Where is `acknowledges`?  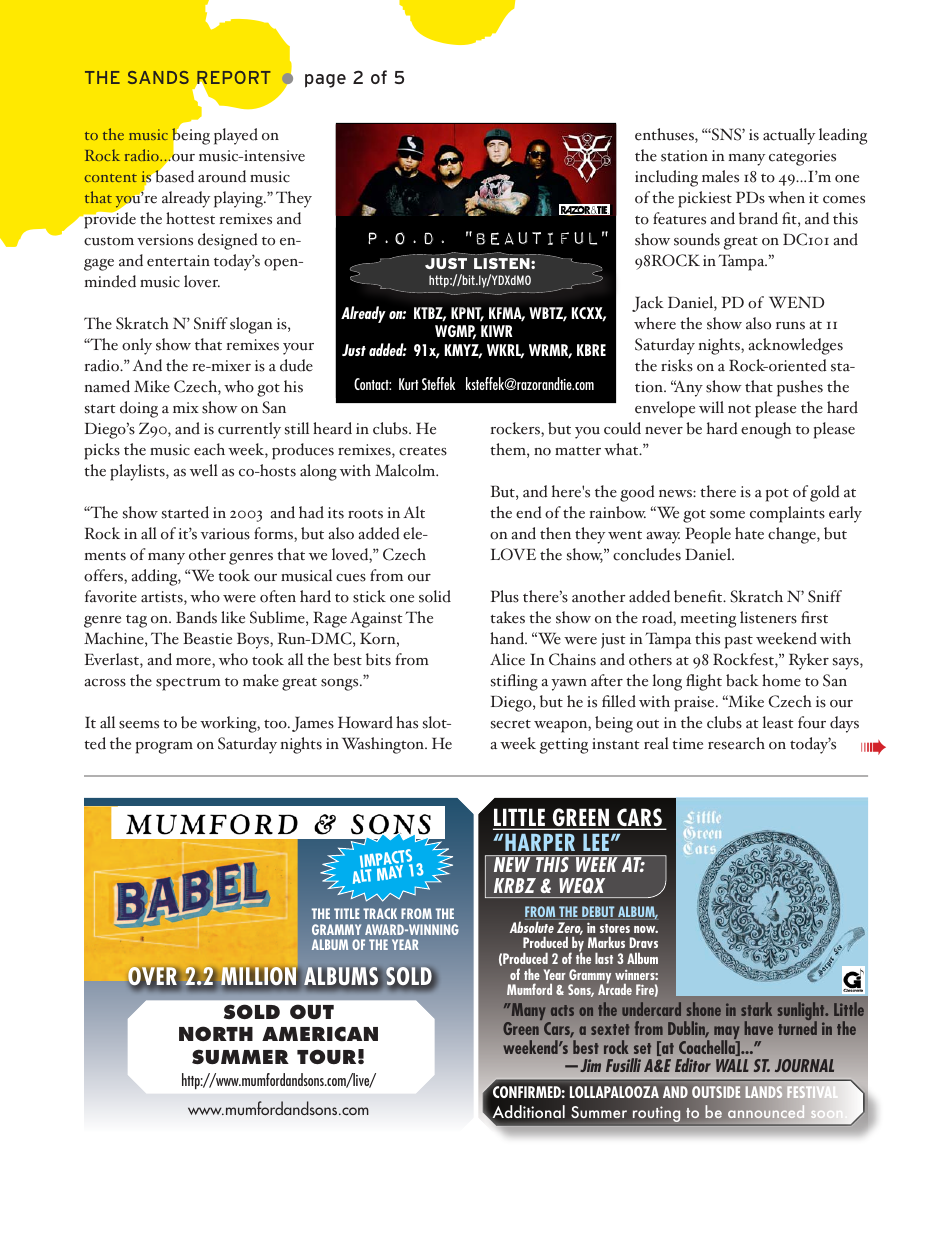 acknowledges is located at coordinates (795, 346).
